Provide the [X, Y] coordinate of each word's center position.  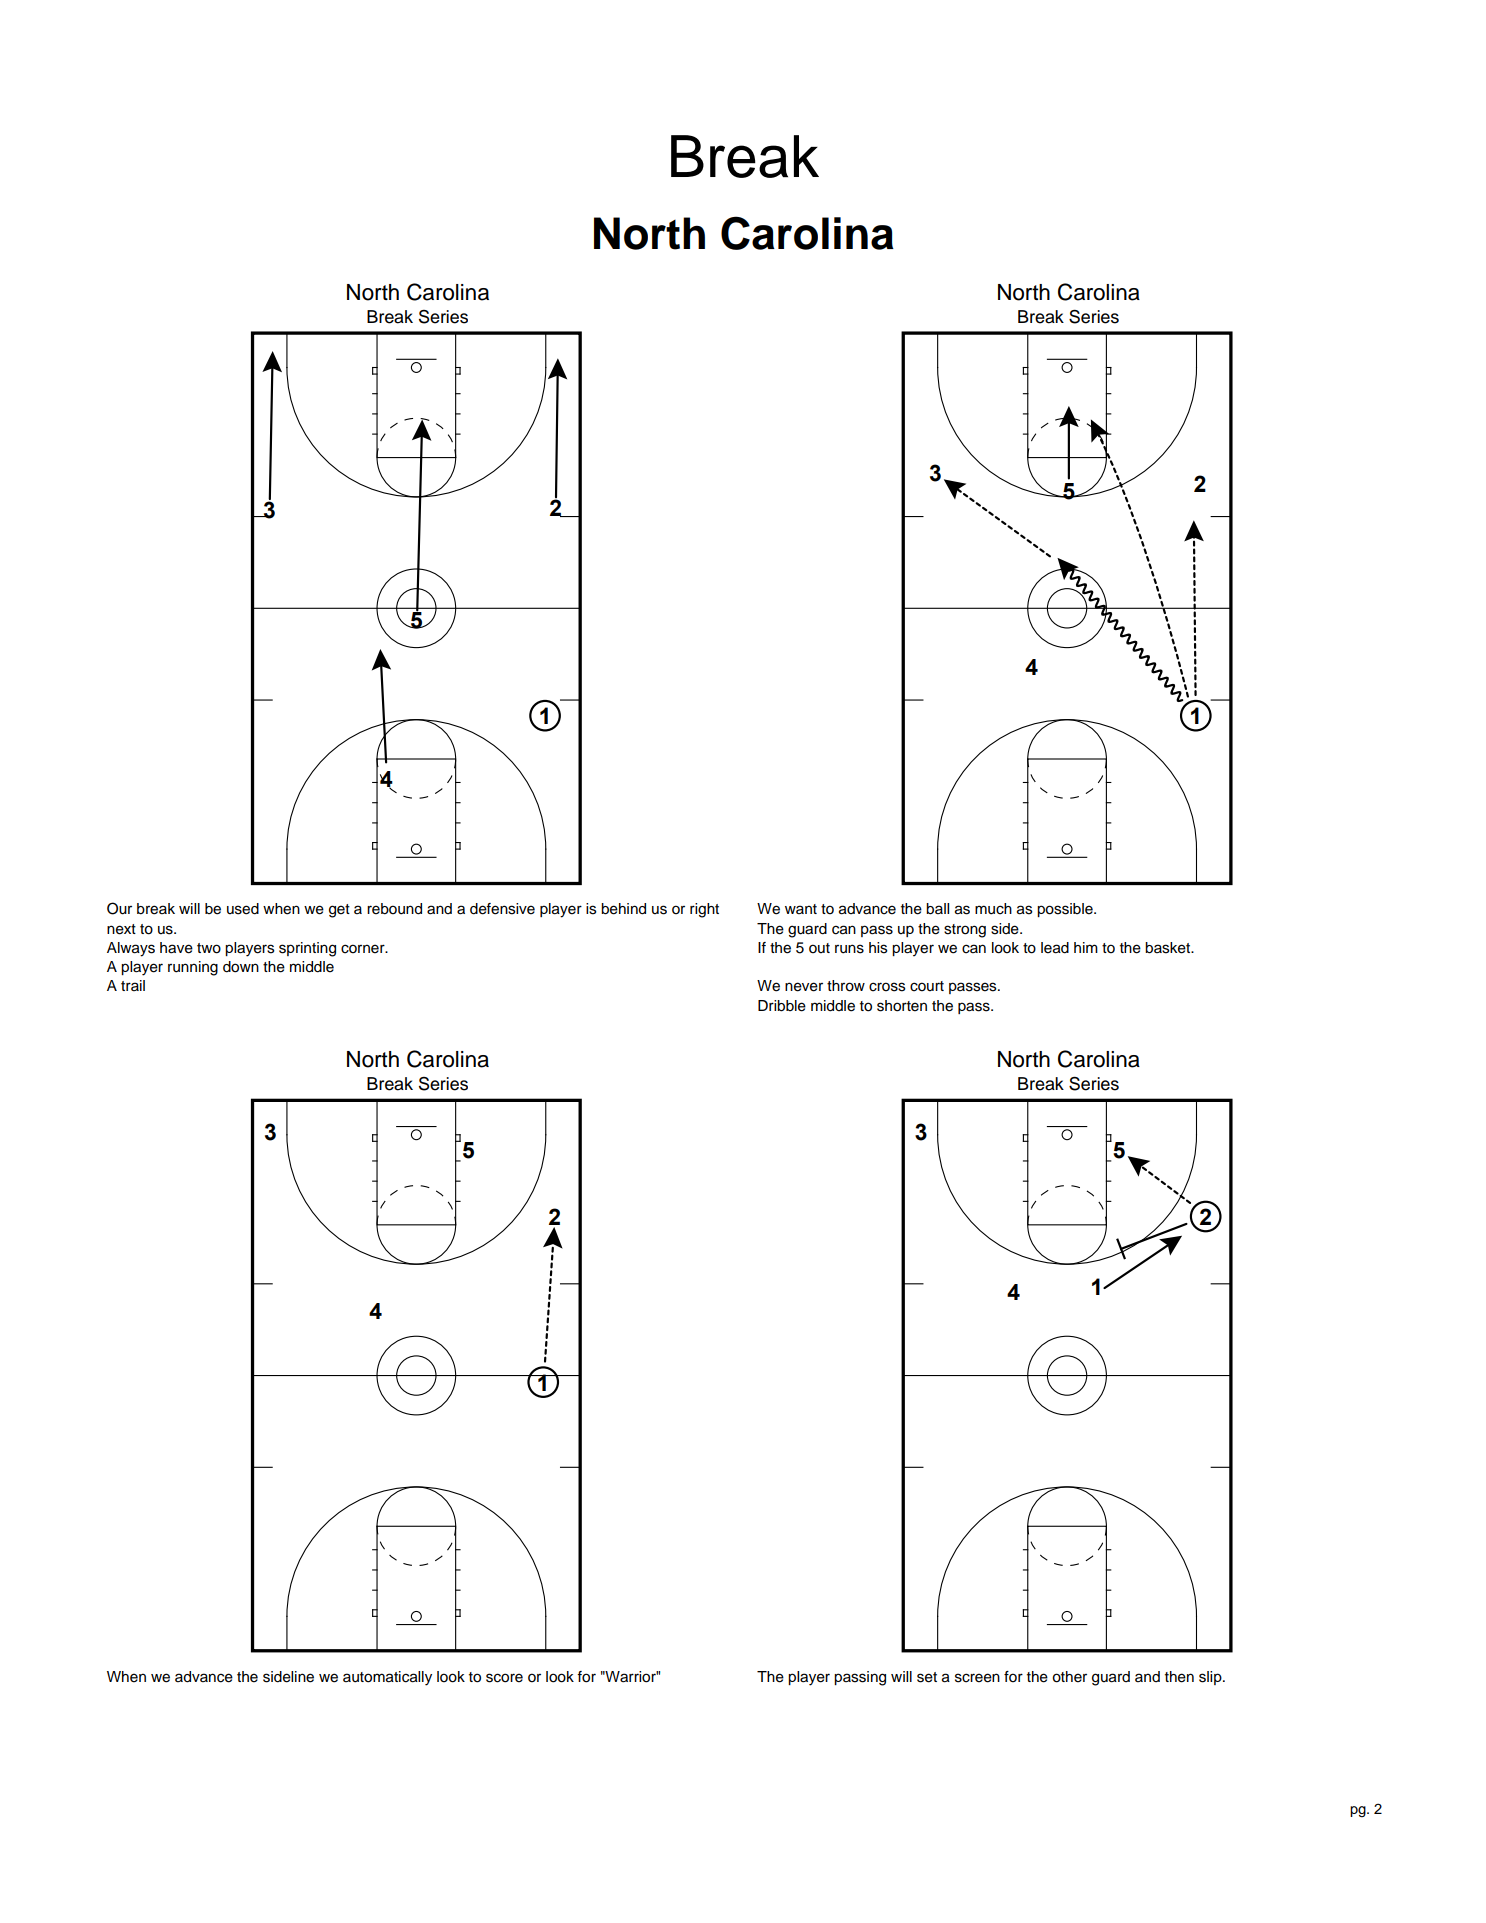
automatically [387, 1678]
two [209, 948]
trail [133, 985]
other [1069, 1677]
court [927, 986]
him [1086, 947]
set [927, 1677]
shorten [902, 1006]
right [704, 910]
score [504, 1678]
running [193, 968]
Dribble [782, 1006]
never [804, 987]
